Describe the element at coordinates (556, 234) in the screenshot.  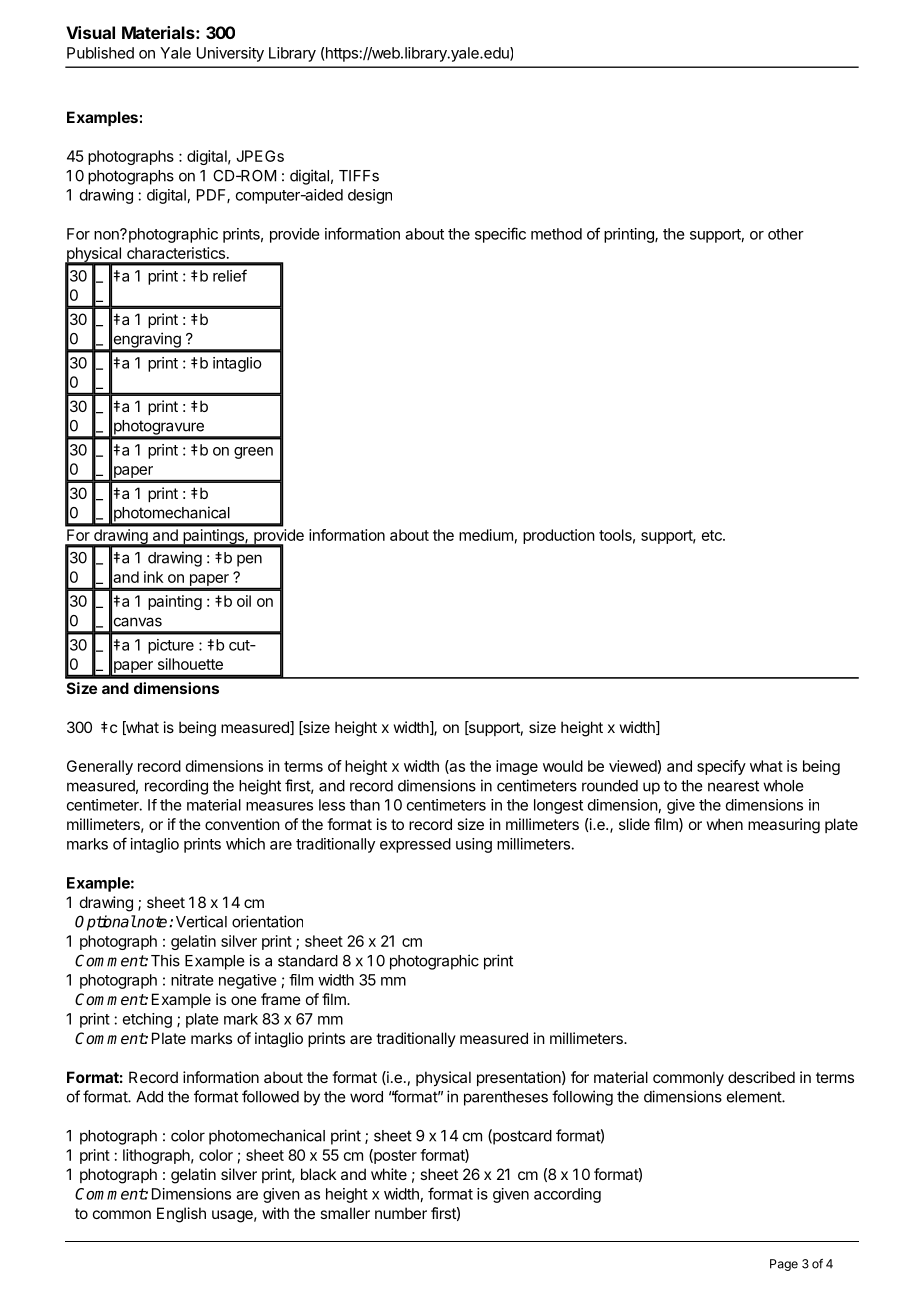
I see `method` at that location.
